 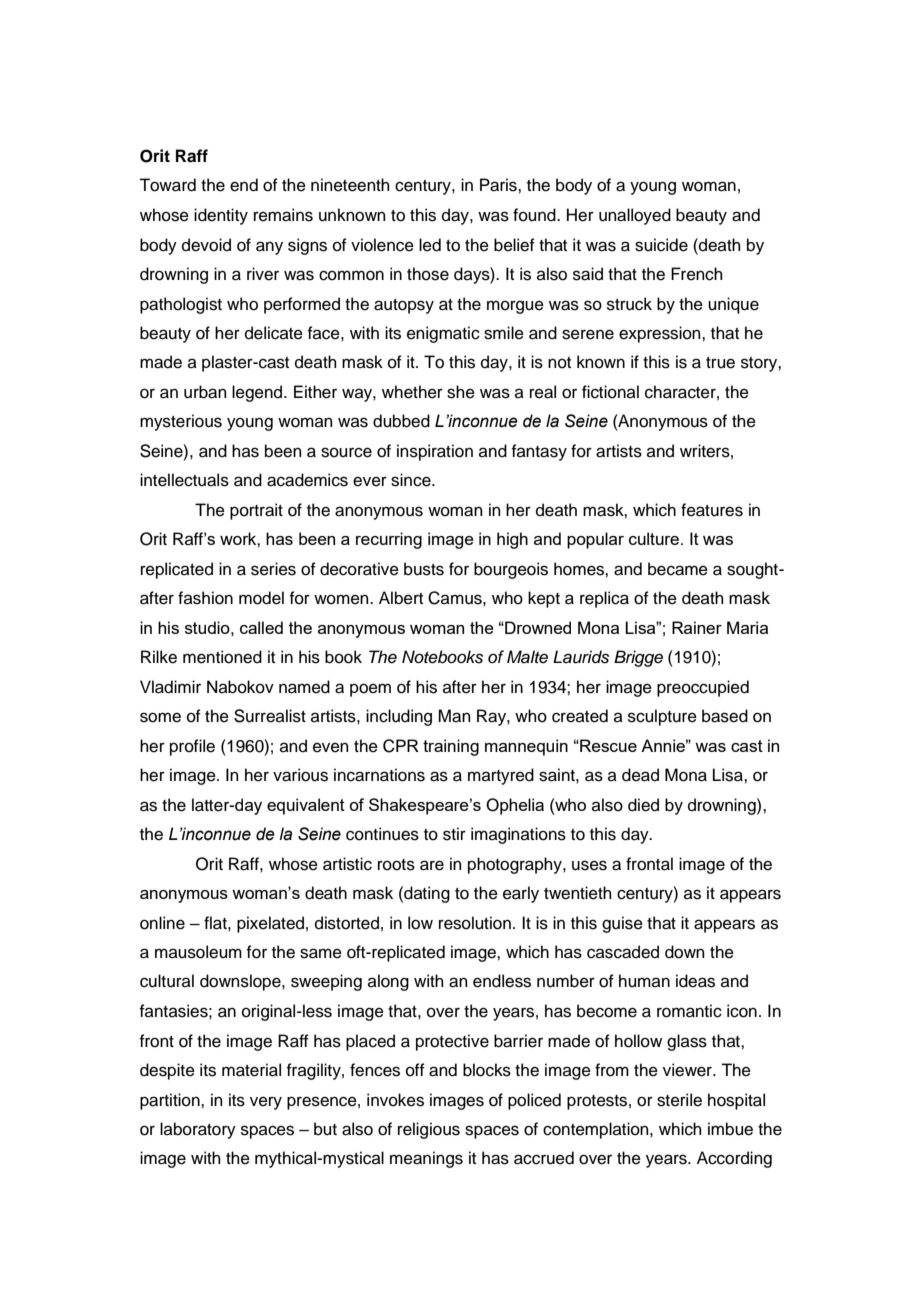 I want to click on sterile, so click(x=679, y=1100).
